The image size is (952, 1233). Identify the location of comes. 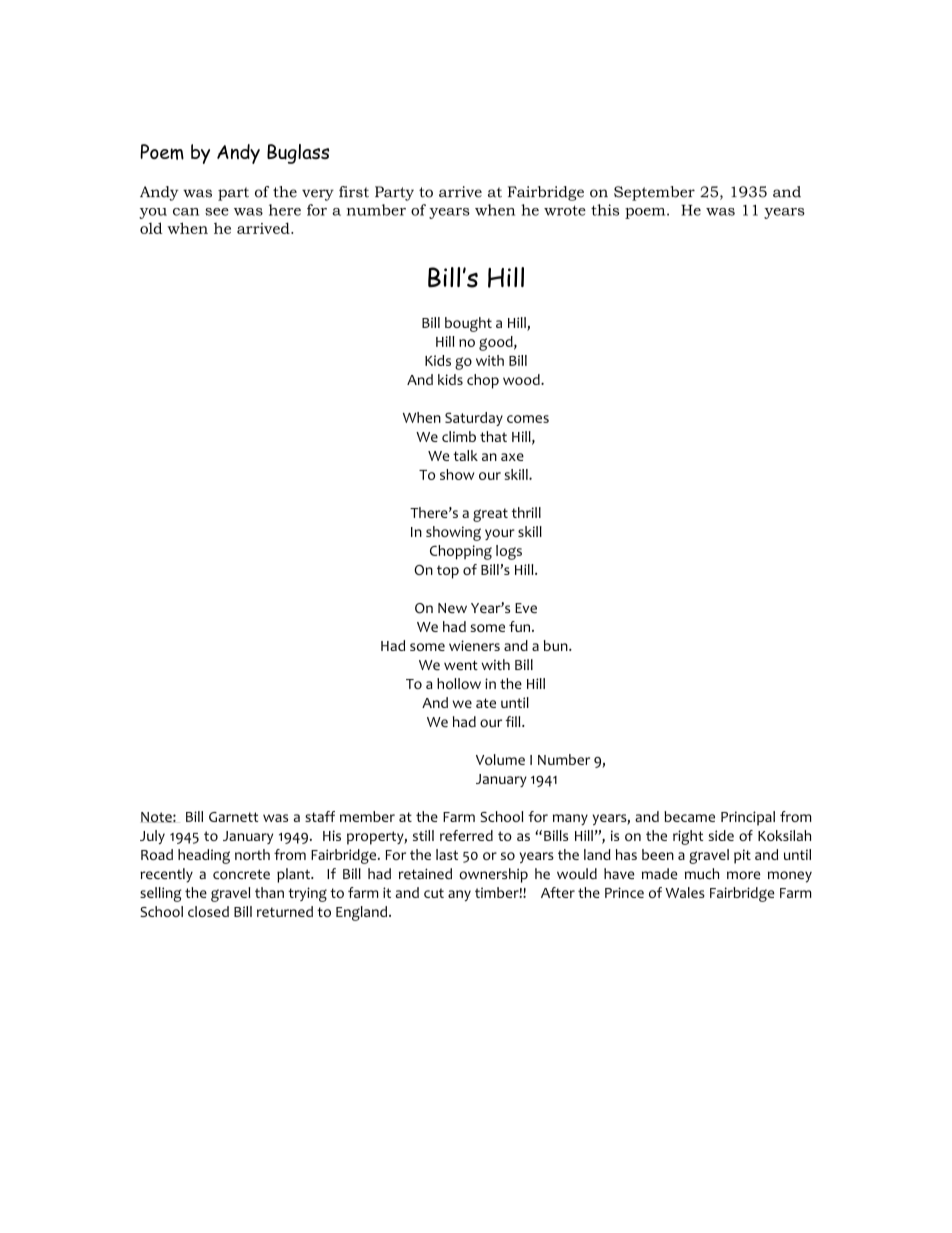
(528, 419).
